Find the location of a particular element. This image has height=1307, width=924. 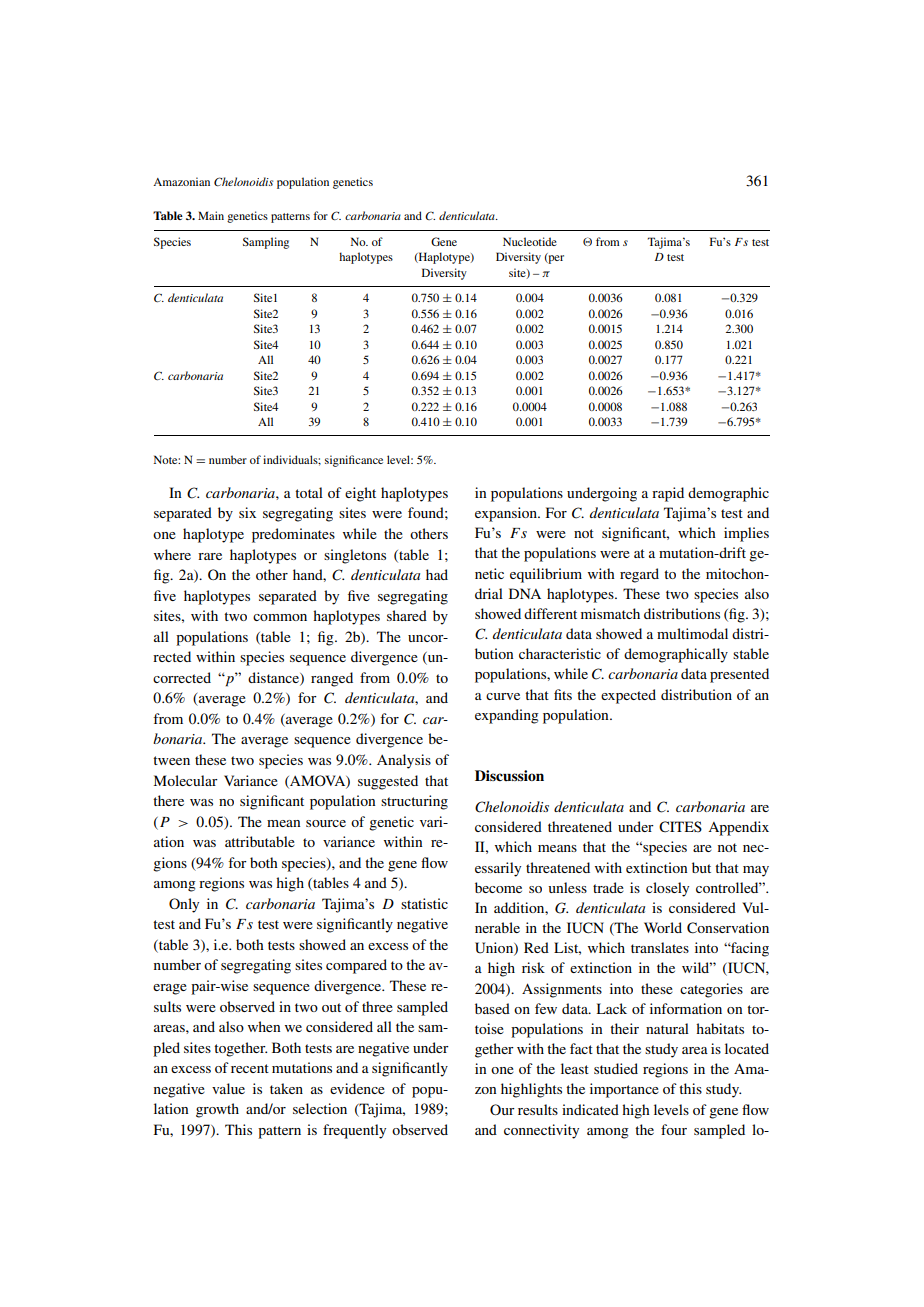

Main is located at coordinates (211, 215).
